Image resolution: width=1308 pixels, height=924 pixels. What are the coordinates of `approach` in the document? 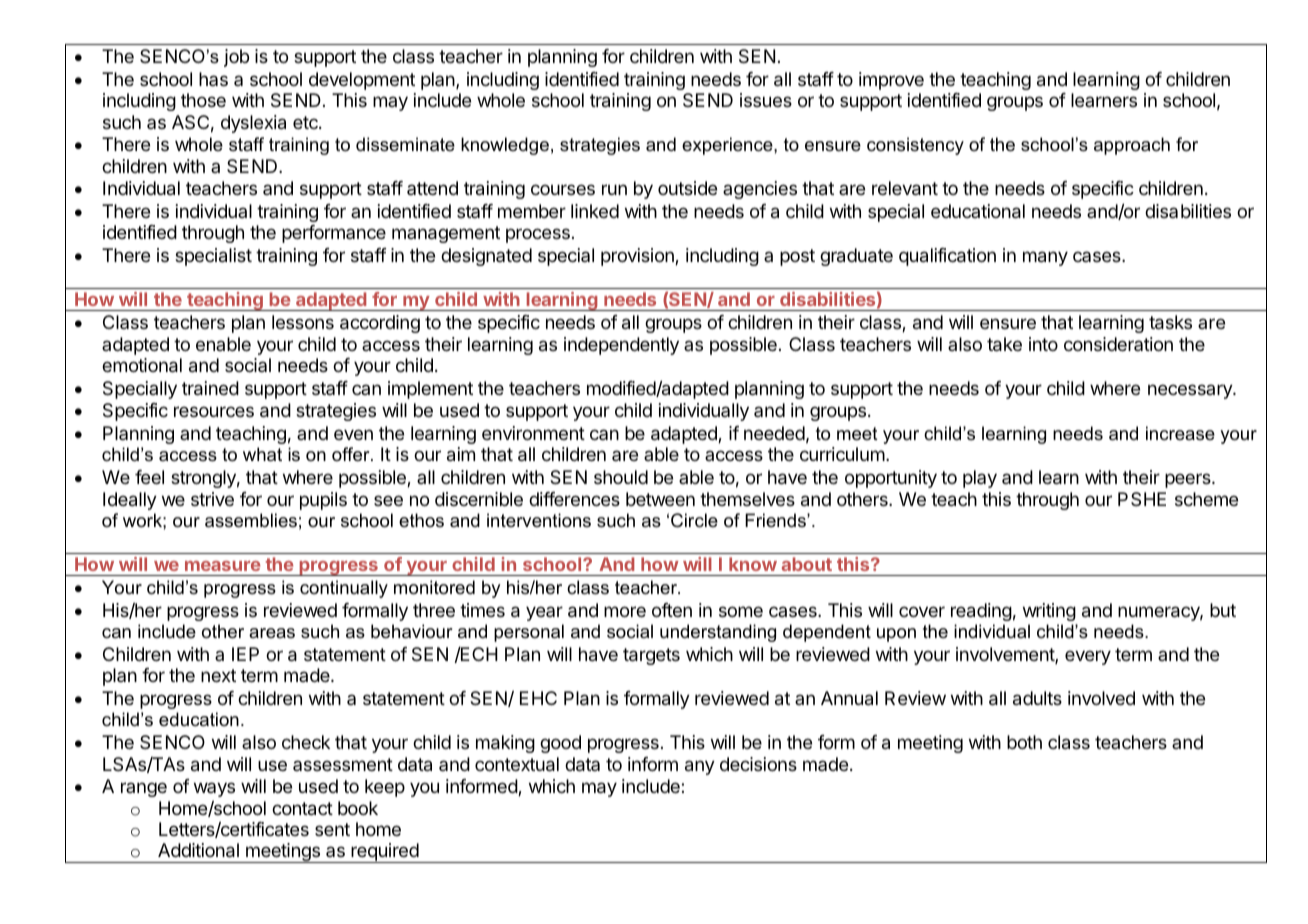 It's located at (1132, 146).
